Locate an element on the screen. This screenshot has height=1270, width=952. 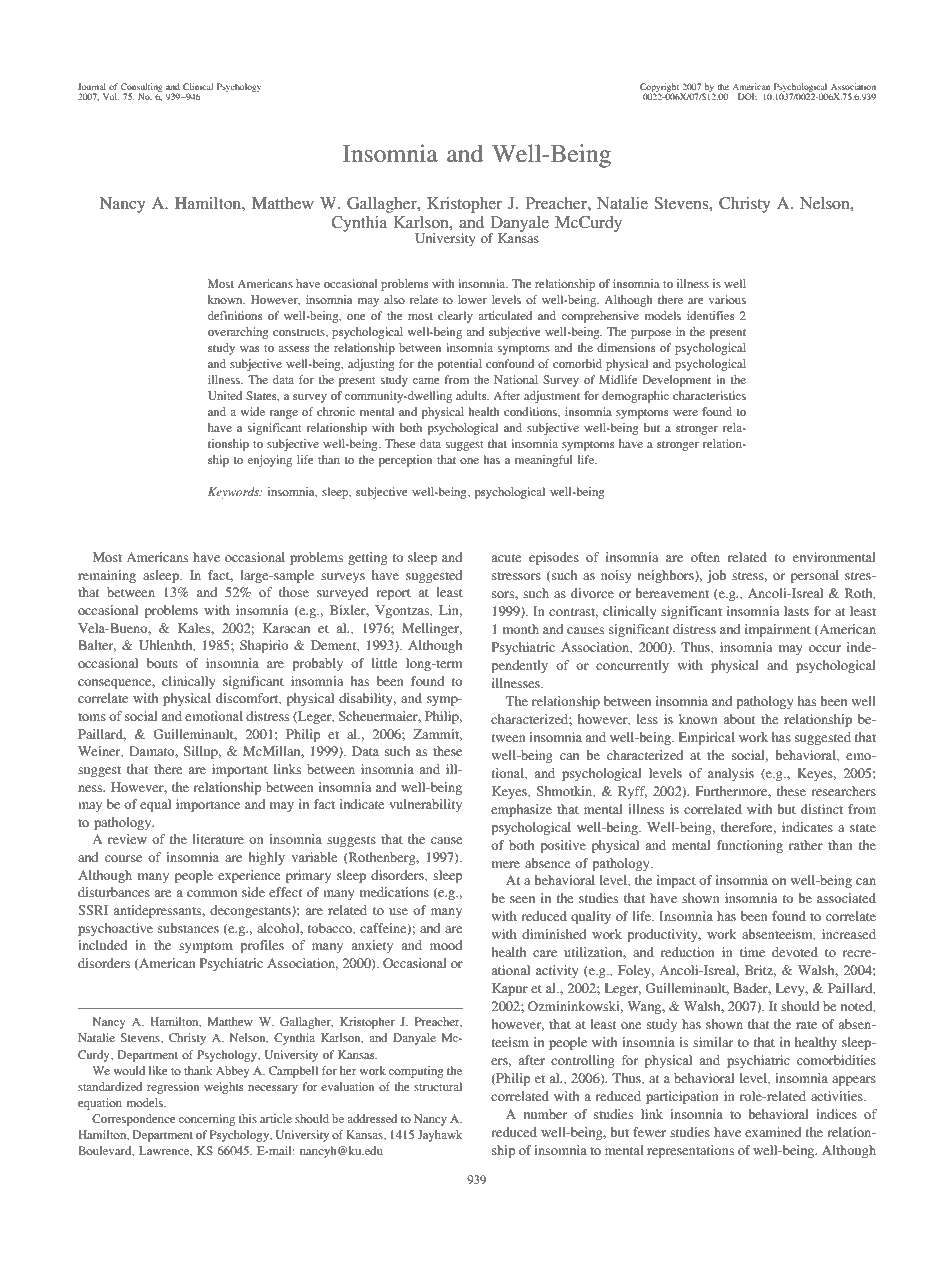
month is located at coordinates (521, 629).
